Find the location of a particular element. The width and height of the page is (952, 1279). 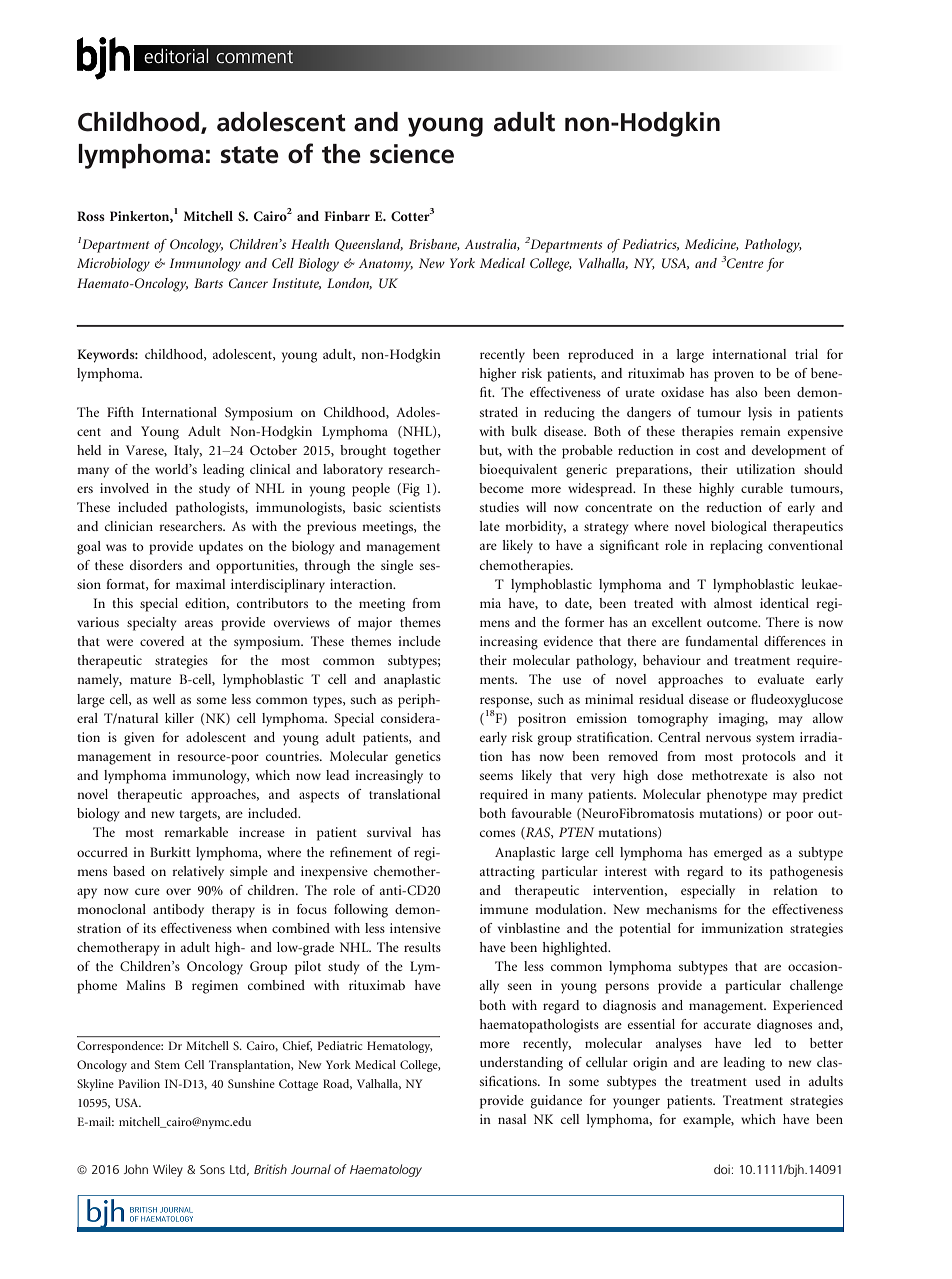

Barts is located at coordinates (208, 283).
